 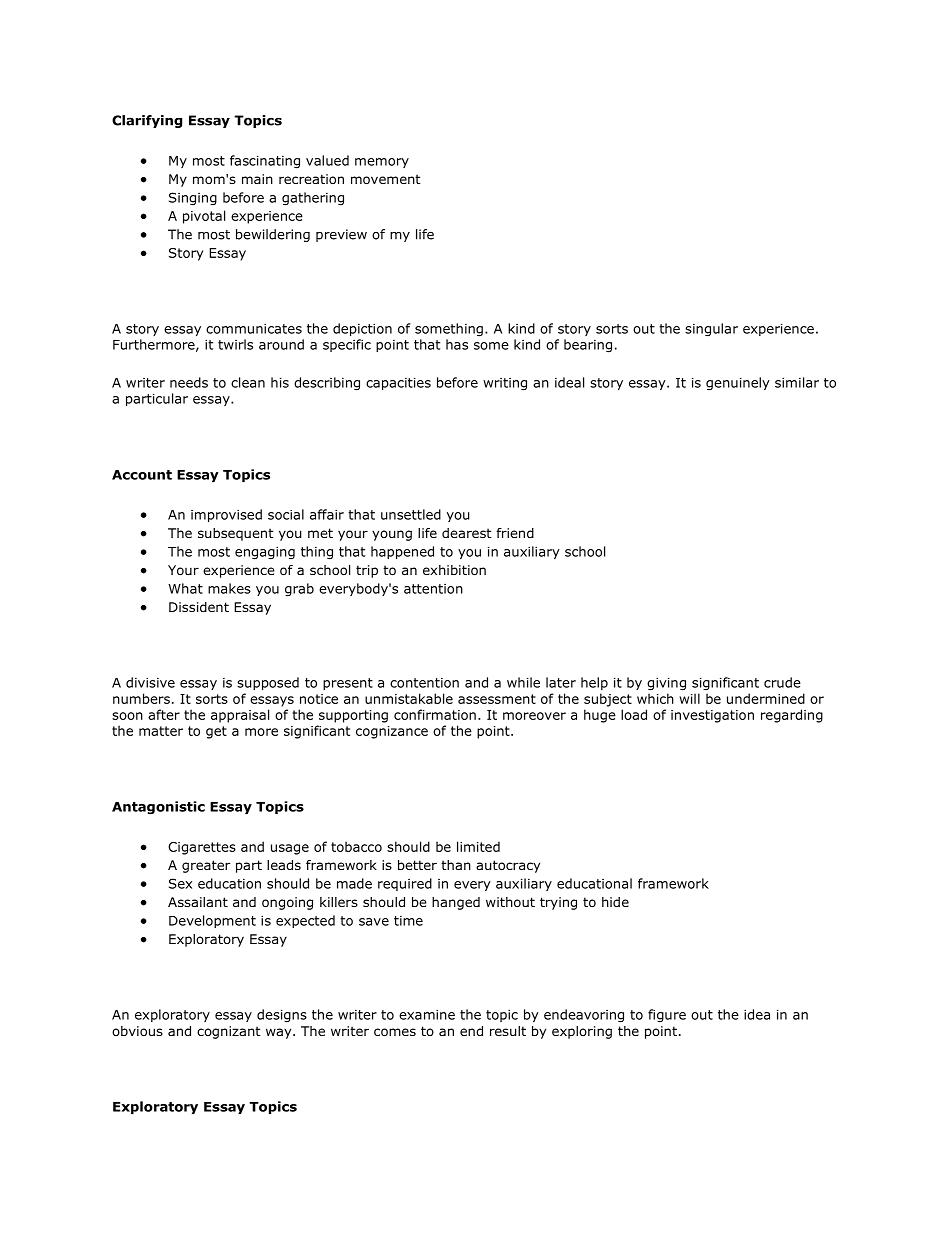 I want to click on confirmation, so click(x=435, y=714).
